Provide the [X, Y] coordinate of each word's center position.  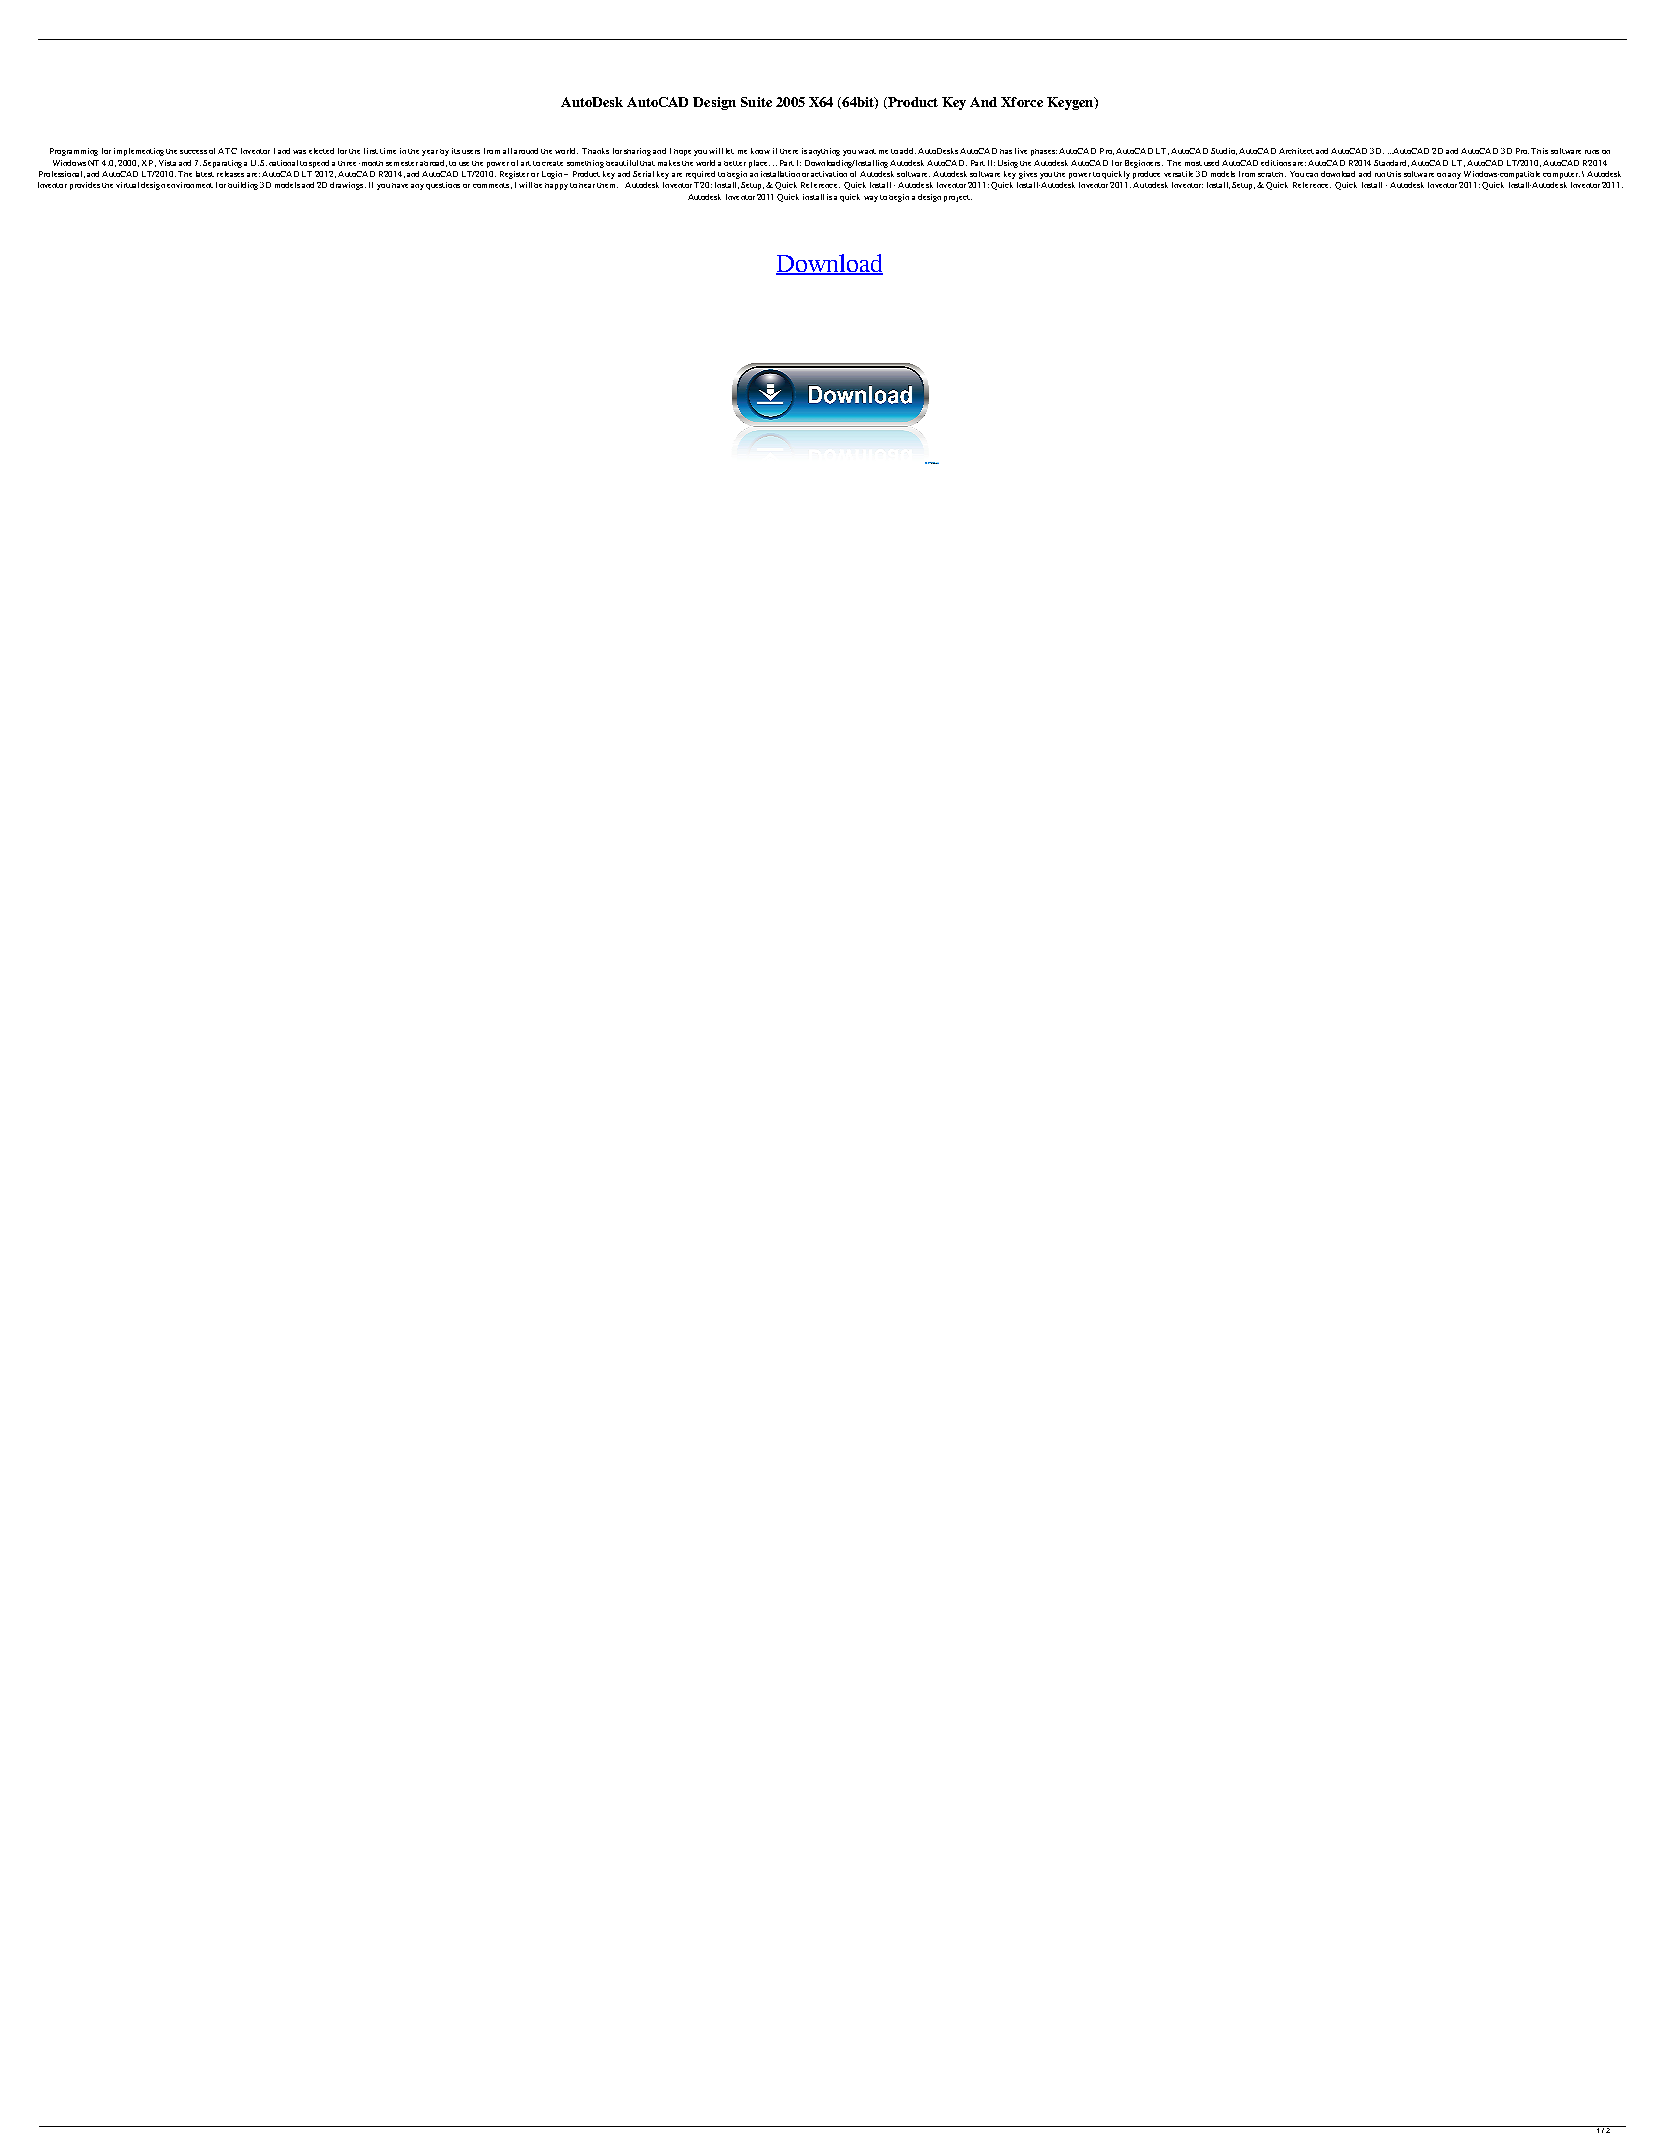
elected [321, 151]
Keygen [1071, 103]
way [871, 199]
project [958, 198]
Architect [1296, 151]
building [243, 186]
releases [230, 174]
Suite [756, 102]
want [867, 151]
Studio [1224, 151]
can [1312, 175]
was [299, 152]
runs [1592, 152]
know [760, 151]
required [700, 175]
